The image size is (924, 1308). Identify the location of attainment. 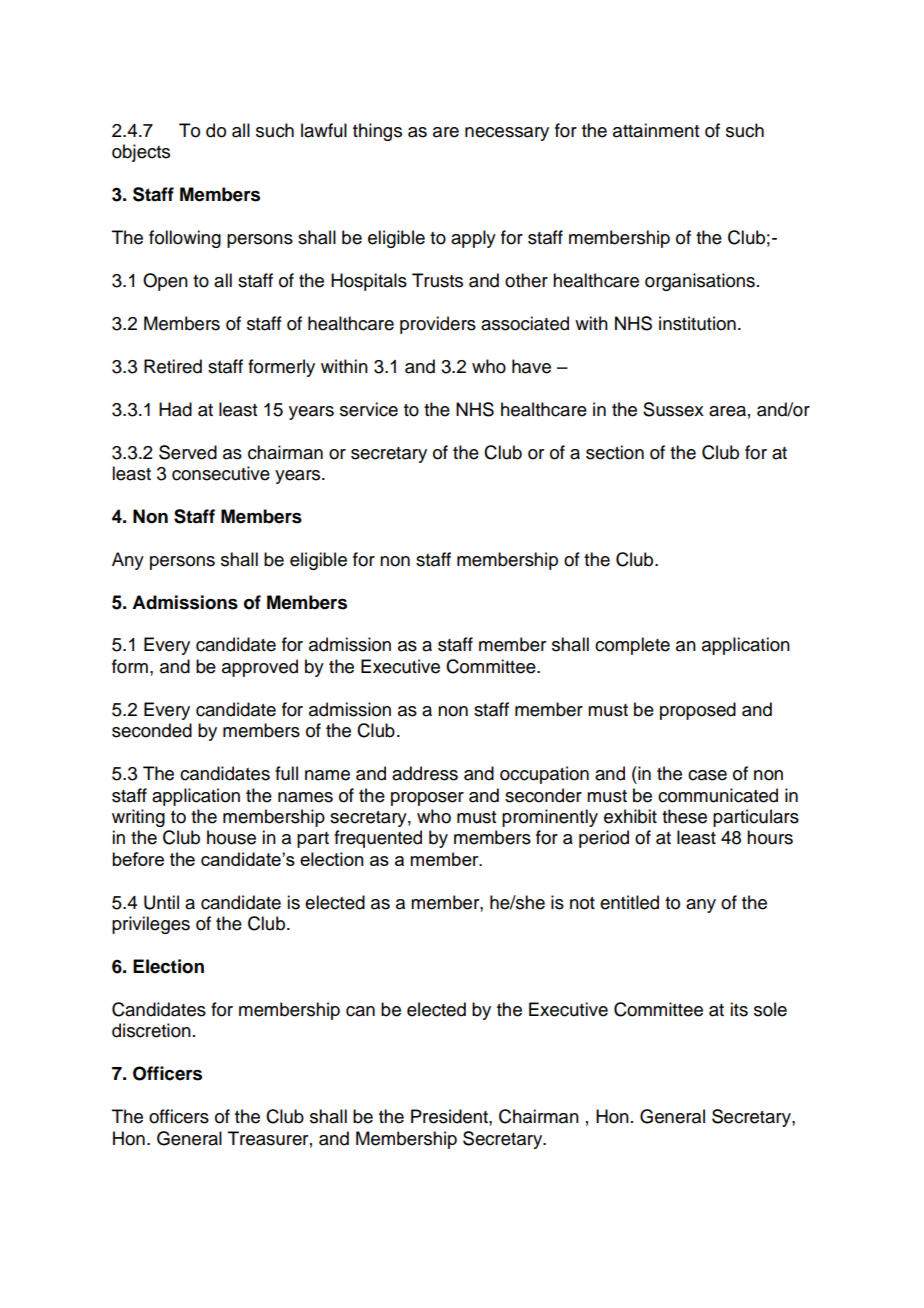
(656, 130).
